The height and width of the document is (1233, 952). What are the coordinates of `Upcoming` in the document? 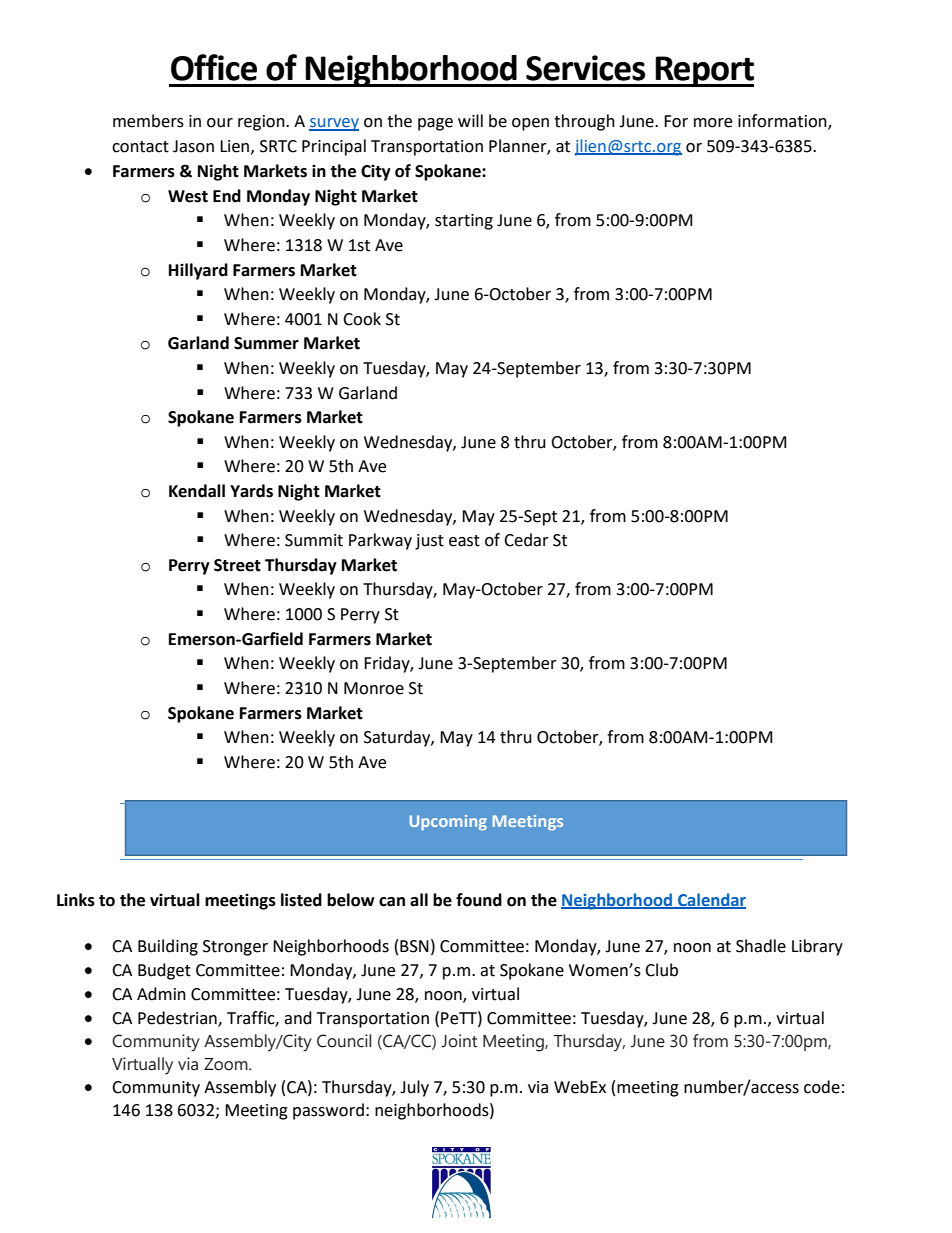 It's located at (448, 823).
